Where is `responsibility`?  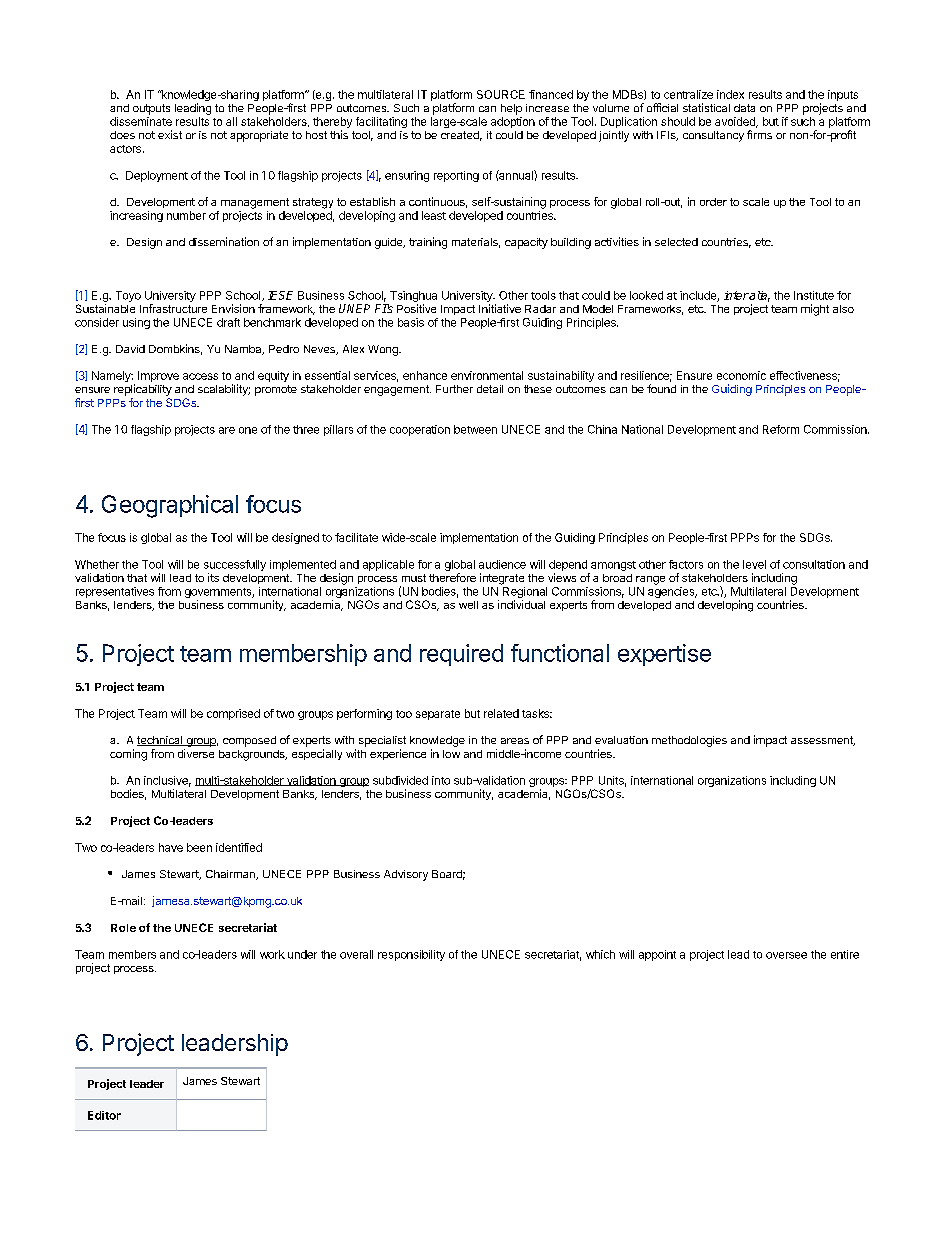 responsibility is located at coordinates (411, 955).
